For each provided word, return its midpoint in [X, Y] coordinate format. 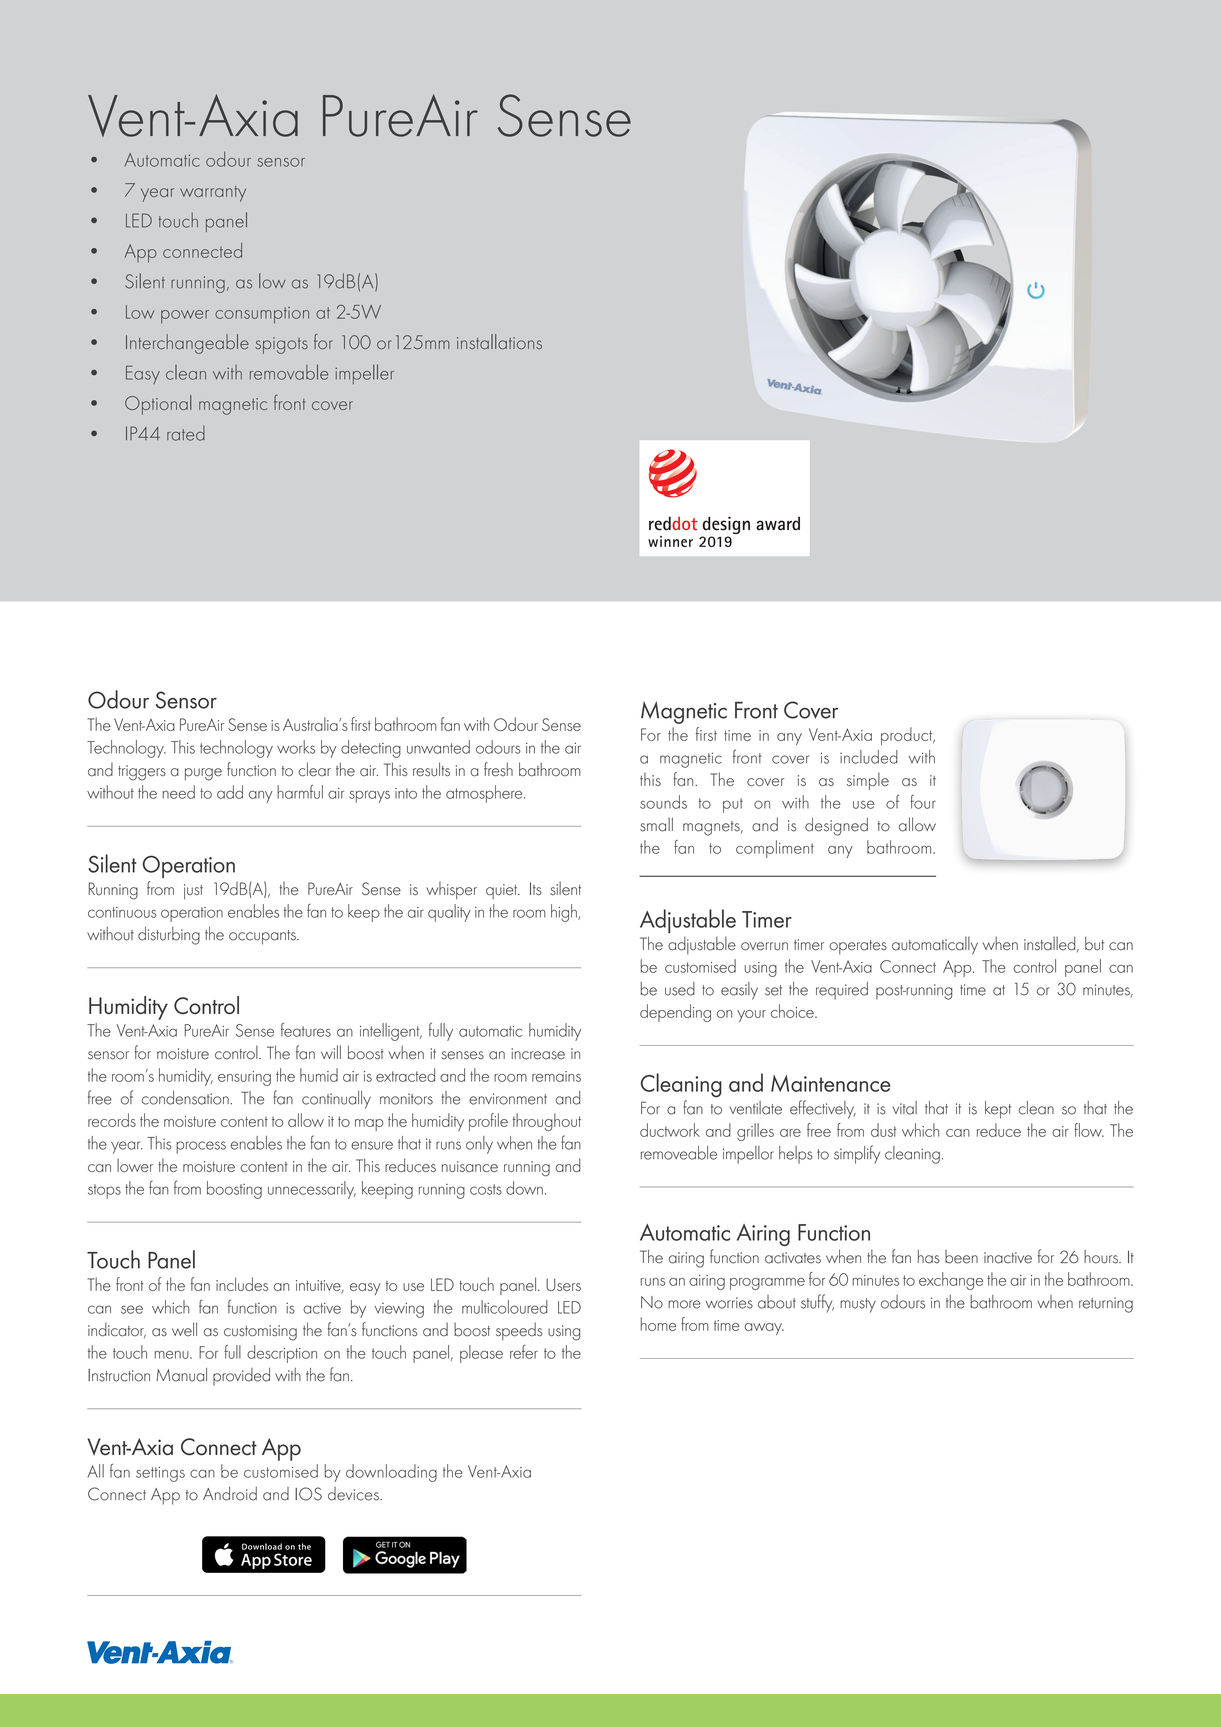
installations [499, 342]
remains [556, 1076]
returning [1106, 1305]
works [296, 747]
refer [524, 1352]
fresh [498, 769]
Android [230, 1494]
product [908, 736]
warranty [213, 193]
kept [998, 1110]
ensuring [244, 1078]
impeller [364, 374]
